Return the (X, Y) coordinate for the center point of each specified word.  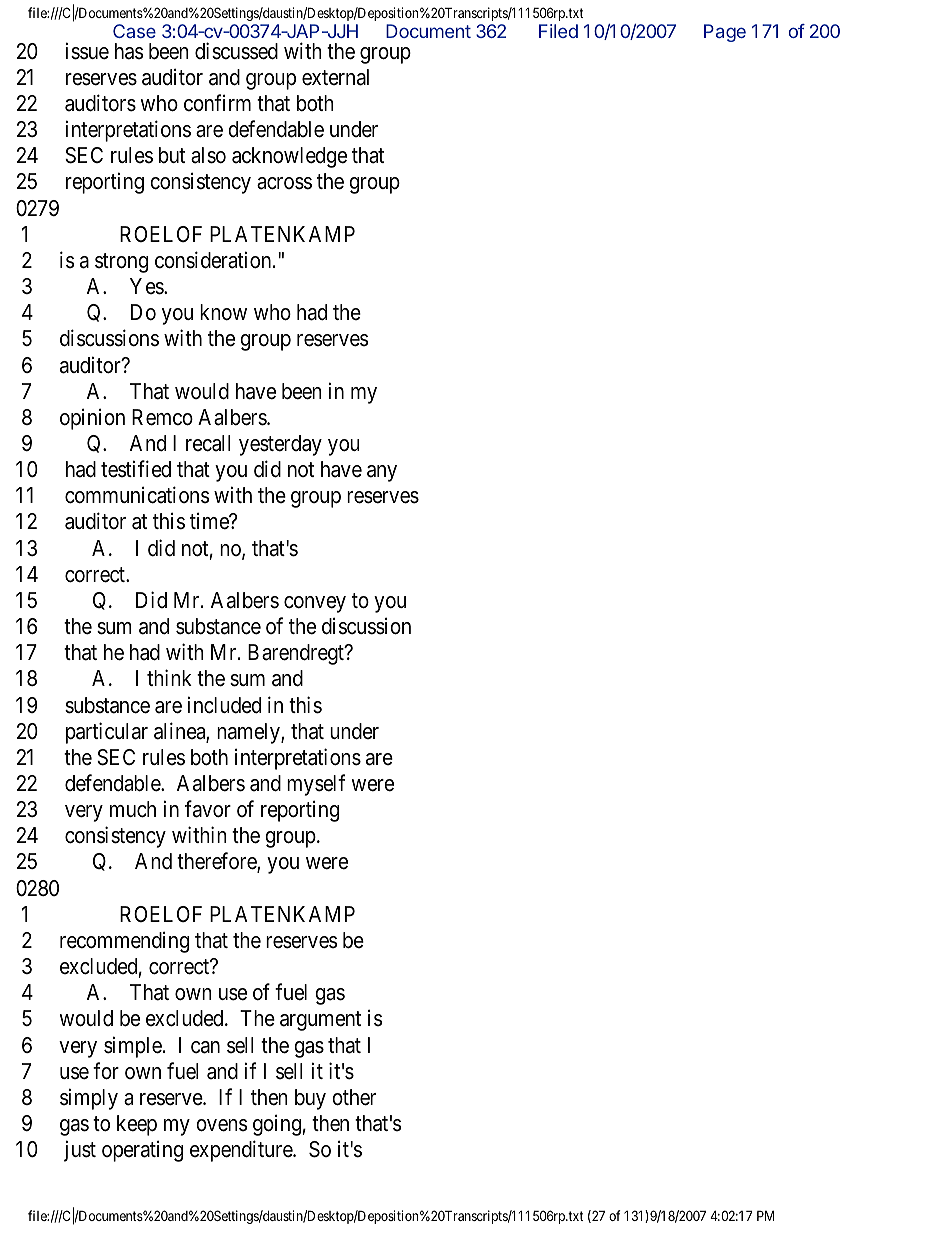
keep (137, 1125)
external (335, 77)
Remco (162, 417)
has (129, 51)
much (133, 809)
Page (725, 33)
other (354, 1097)
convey (315, 604)
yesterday (280, 445)
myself (316, 785)
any (382, 473)
